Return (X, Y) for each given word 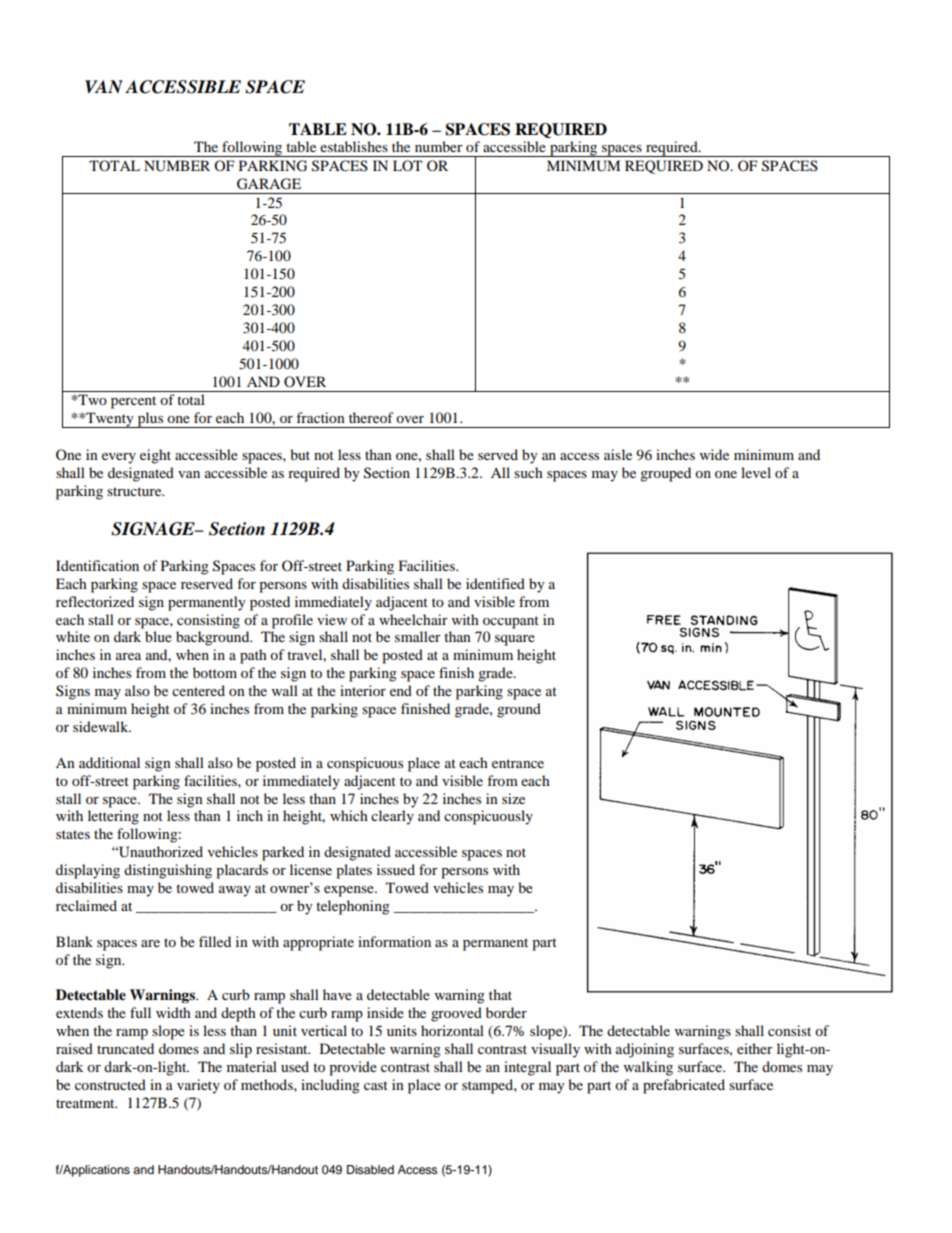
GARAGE (269, 184)
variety (198, 1086)
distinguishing (168, 871)
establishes (354, 146)
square (515, 640)
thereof (371, 417)
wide (714, 454)
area (128, 656)
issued (396, 869)
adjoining (645, 1050)
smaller (418, 636)
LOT (408, 165)
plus (150, 420)
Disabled (370, 1169)
